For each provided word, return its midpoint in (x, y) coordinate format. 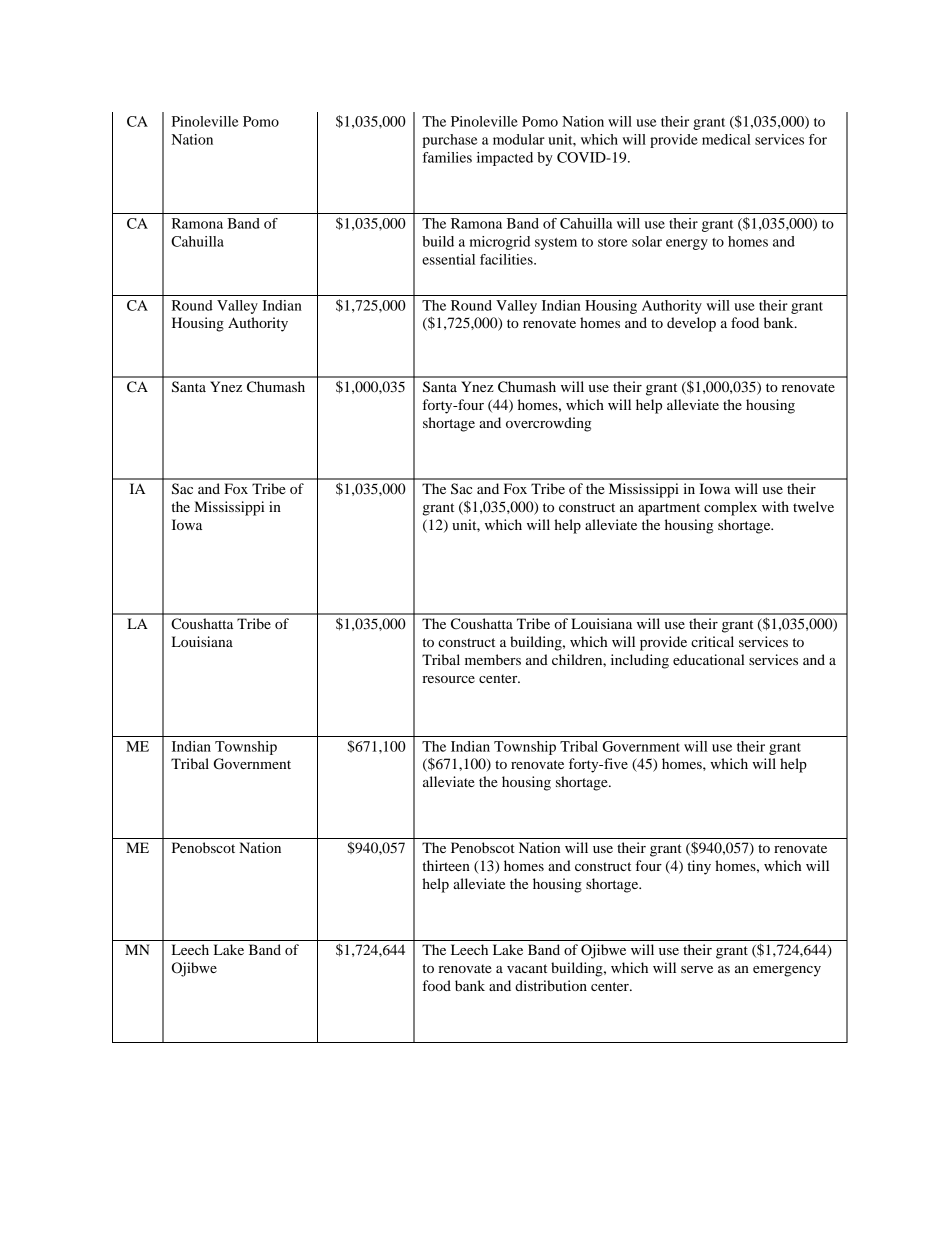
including (640, 661)
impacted (505, 159)
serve (697, 969)
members (493, 659)
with (775, 506)
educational (709, 659)
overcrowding (548, 424)
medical (726, 139)
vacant (527, 968)
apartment (669, 509)
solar (647, 241)
